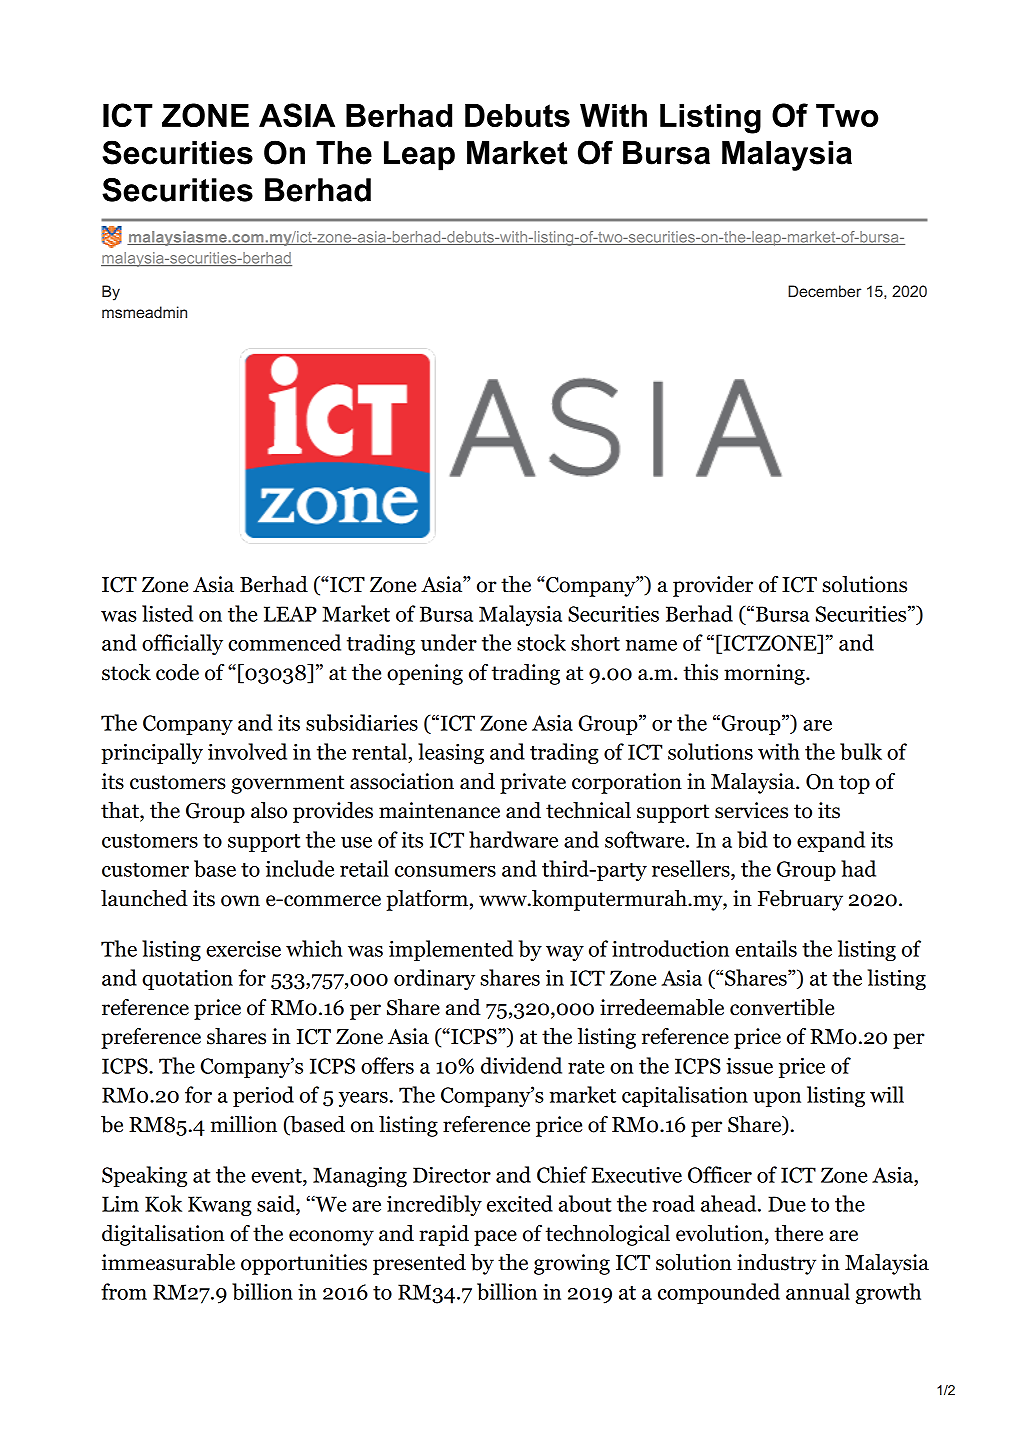  What do you see at coordinates (824, 291) in the image?
I see `December` at bounding box center [824, 291].
